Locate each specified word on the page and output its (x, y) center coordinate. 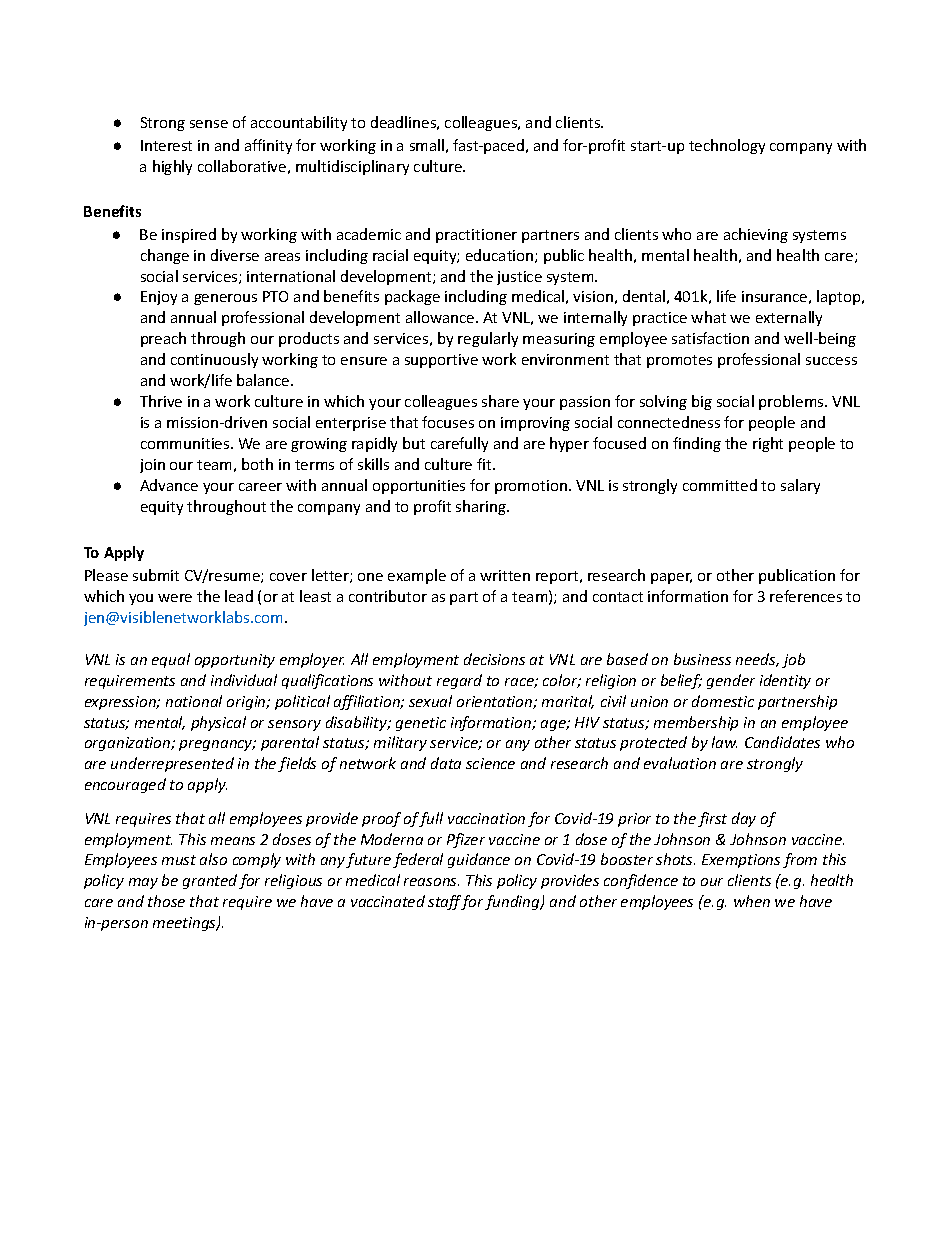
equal (171, 660)
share (500, 401)
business (702, 659)
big (702, 402)
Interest (166, 145)
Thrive (161, 401)
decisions (494, 659)
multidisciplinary (352, 167)
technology (727, 146)
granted (210, 881)
